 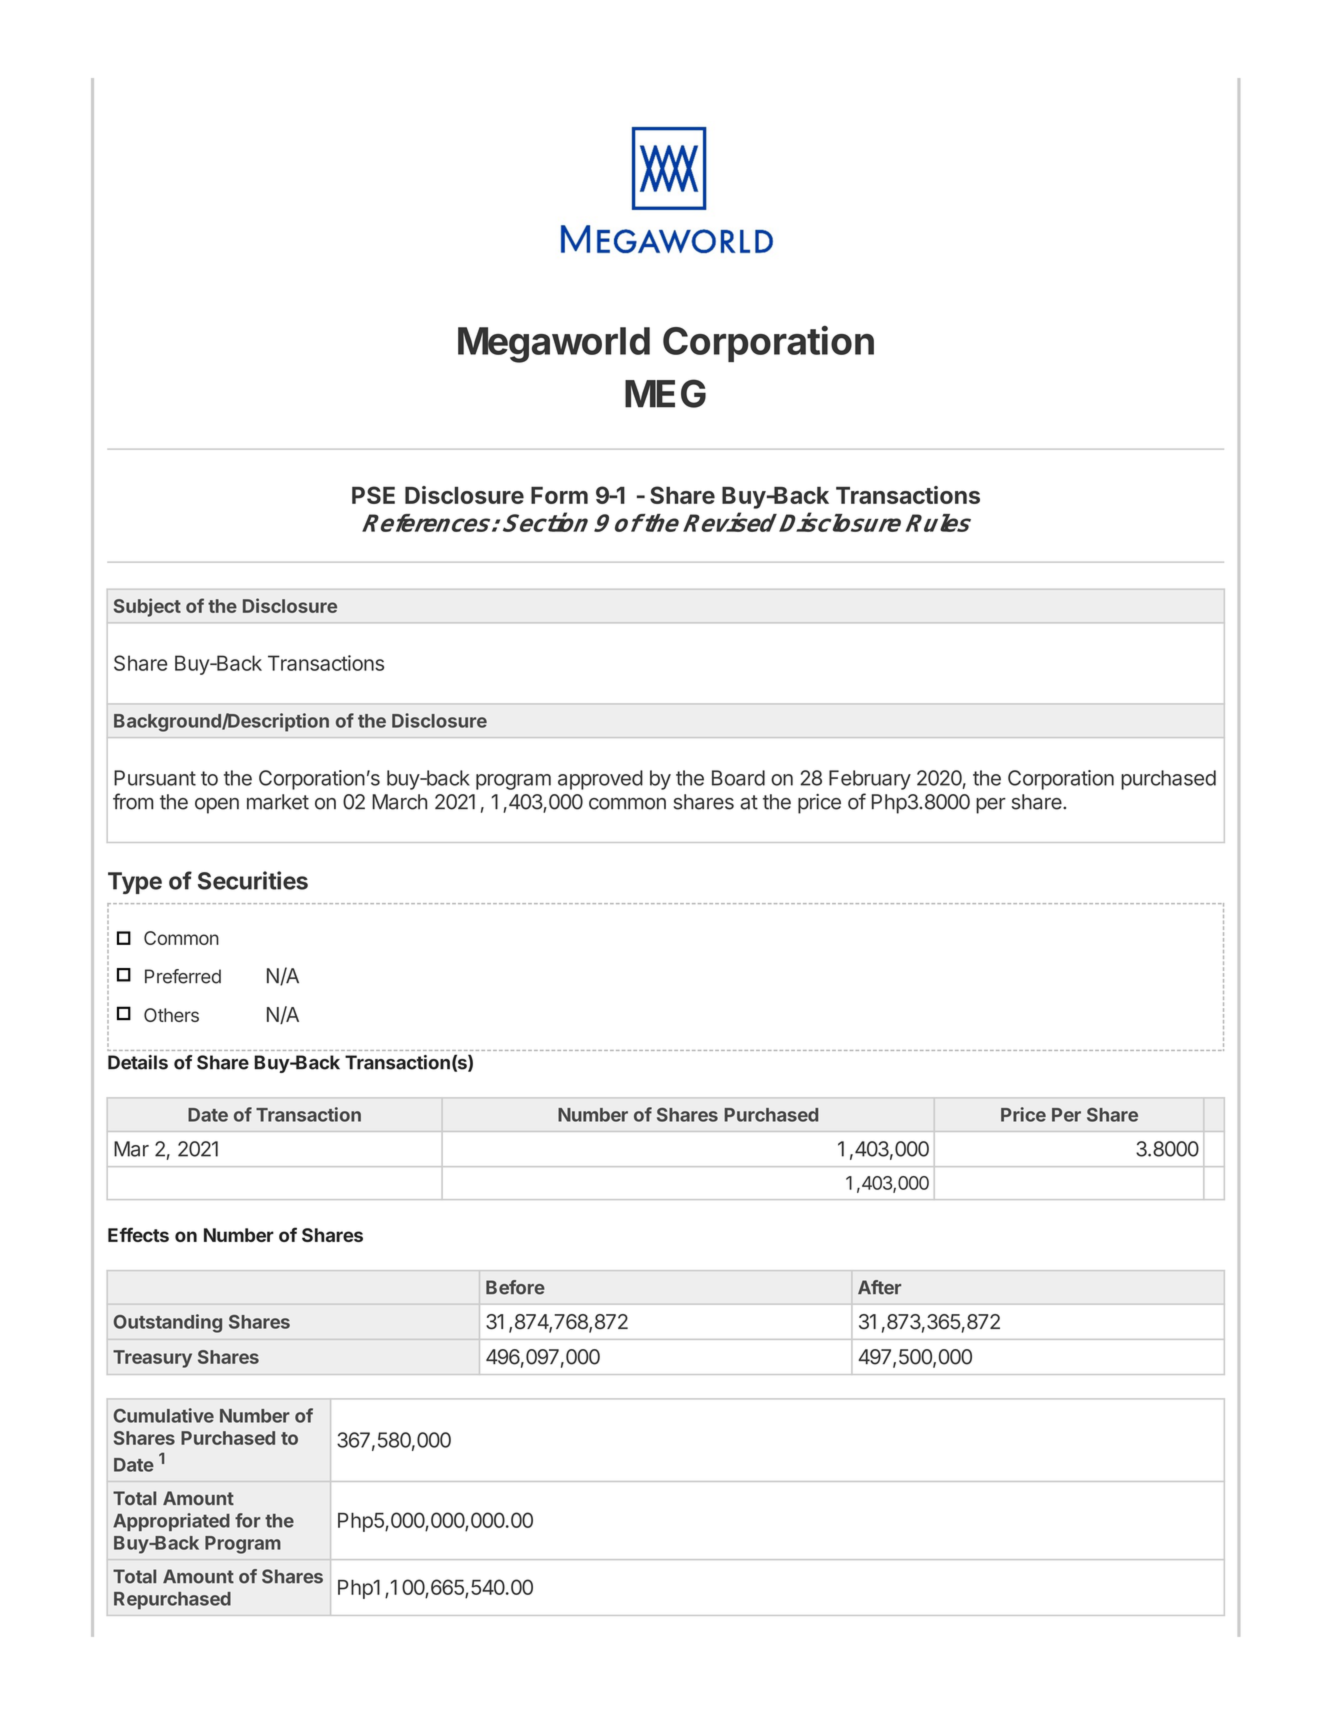 I want to click on Subject, so click(x=147, y=607).
